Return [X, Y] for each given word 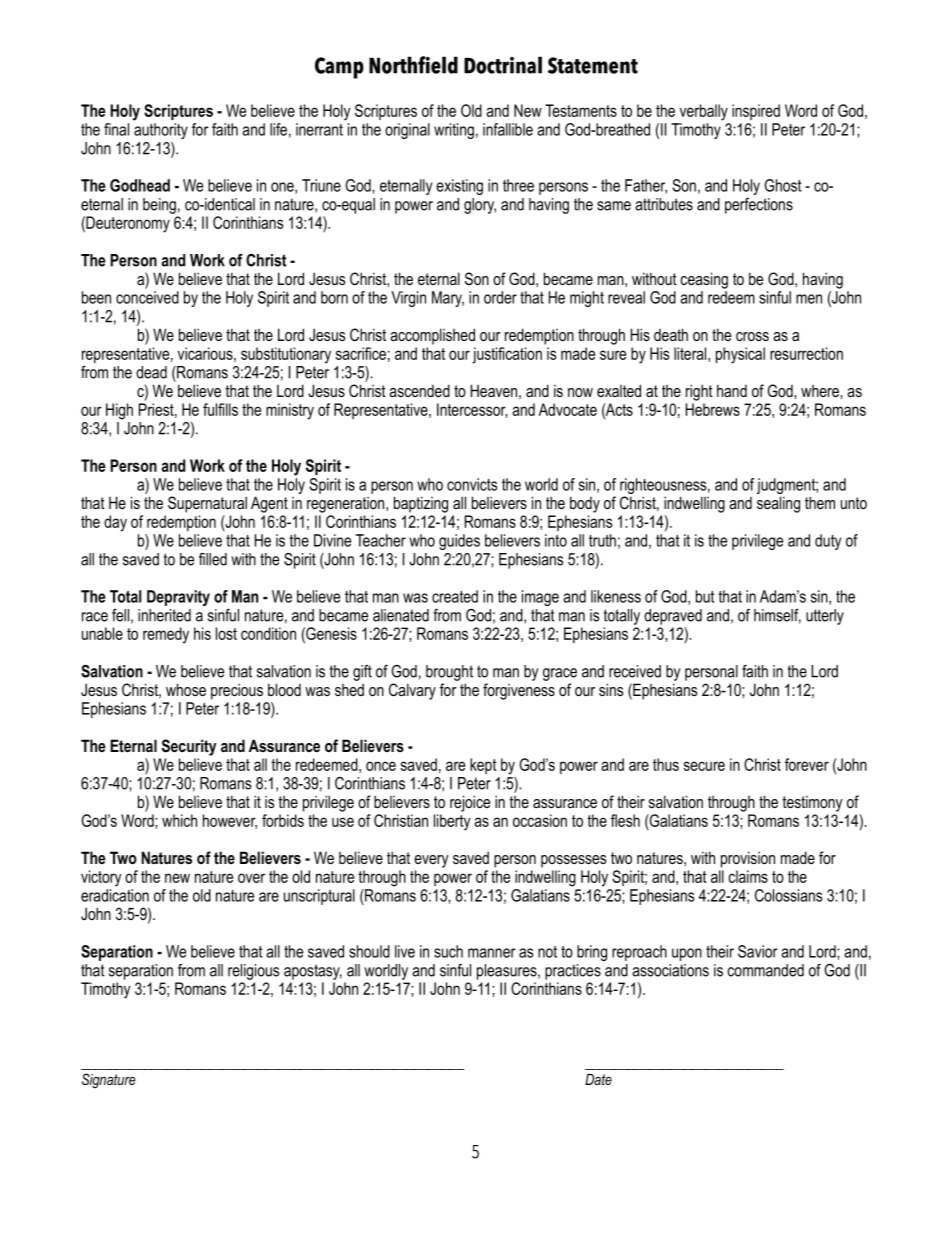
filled [213, 559]
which [179, 820]
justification [507, 355]
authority [161, 131]
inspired [756, 112]
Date [598, 1079]
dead [151, 372]
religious [253, 972]
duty [828, 542]
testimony [812, 803]
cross [752, 336]
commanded [766, 970]
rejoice [470, 803]
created [455, 596]
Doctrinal [503, 65]
